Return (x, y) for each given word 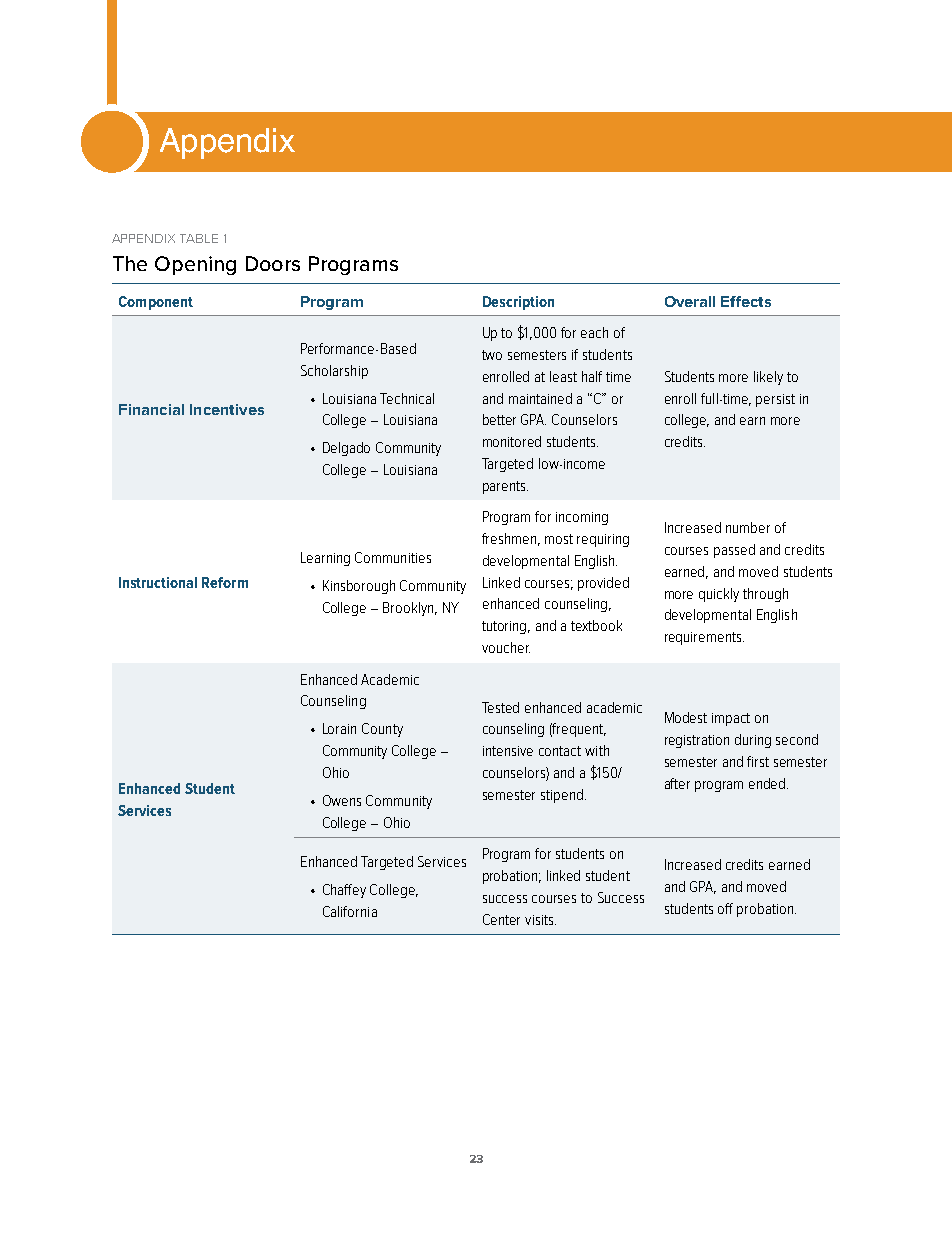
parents (505, 487)
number (748, 527)
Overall (690, 301)
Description (518, 303)
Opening (195, 265)
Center (501, 919)
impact (731, 719)
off (725, 908)
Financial (151, 409)
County (382, 730)
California (350, 911)
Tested (500, 707)
